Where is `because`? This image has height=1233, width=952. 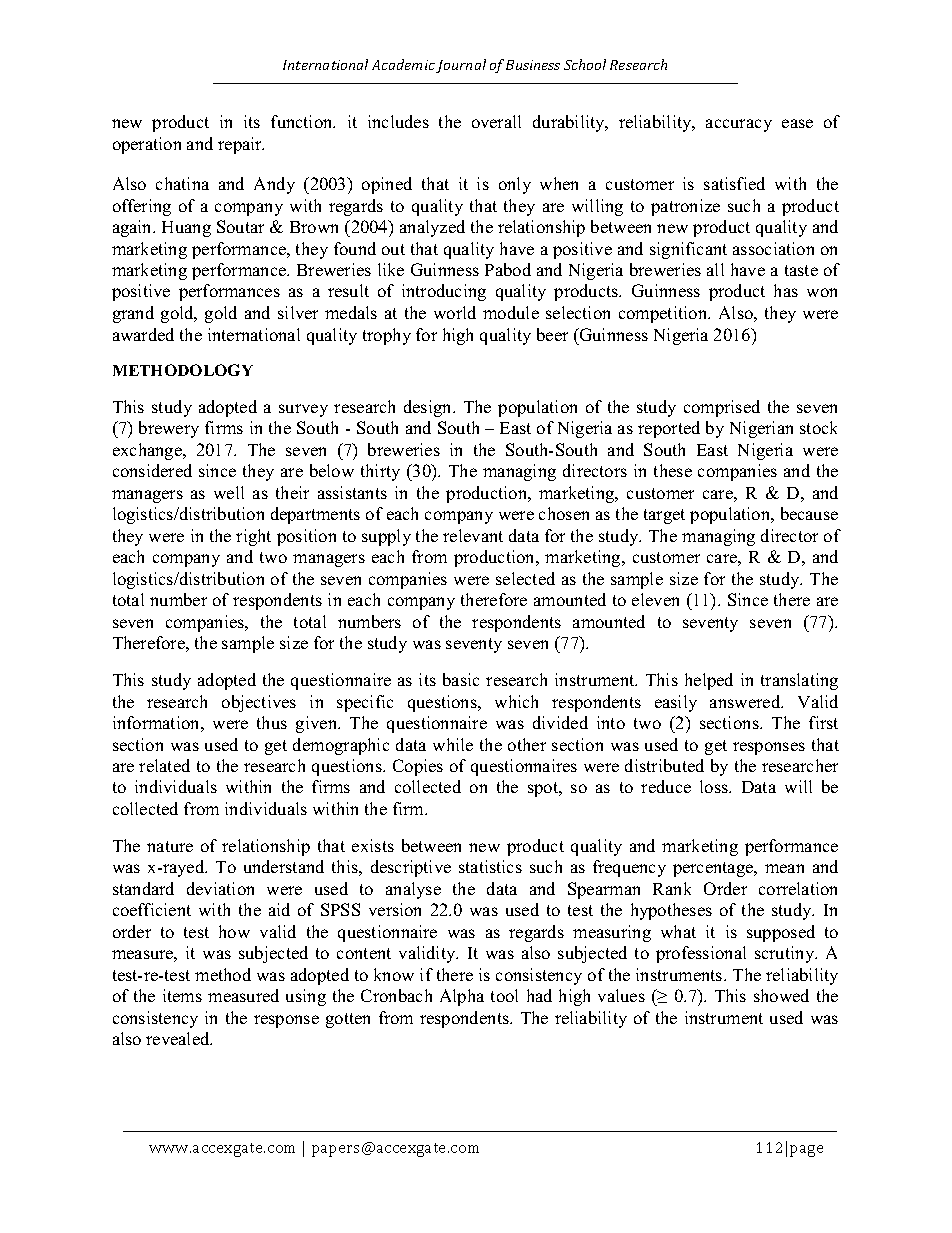
because is located at coordinates (809, 513).
